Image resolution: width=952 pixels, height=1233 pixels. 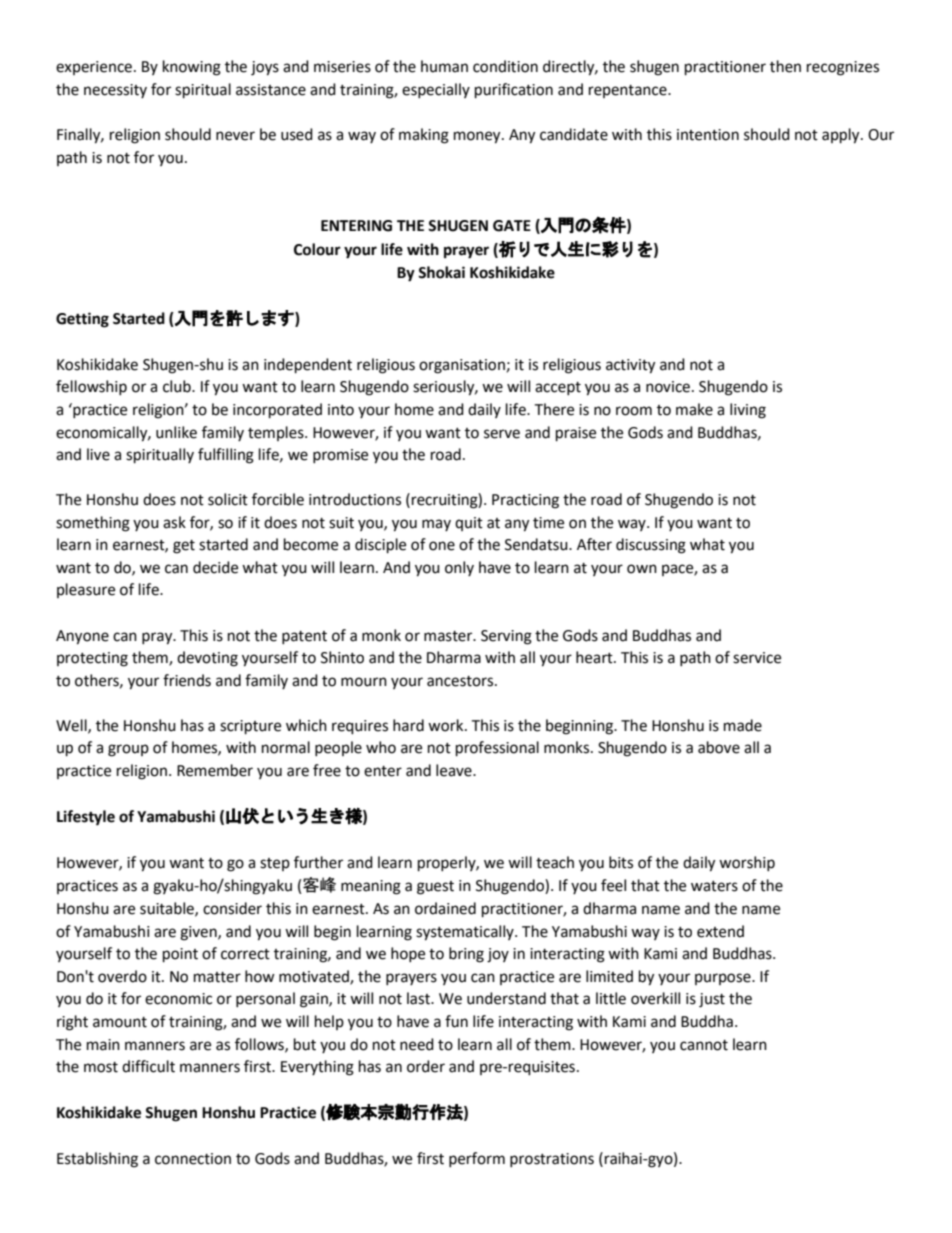 I want to click on necessity, so click(x=115, y=91).
